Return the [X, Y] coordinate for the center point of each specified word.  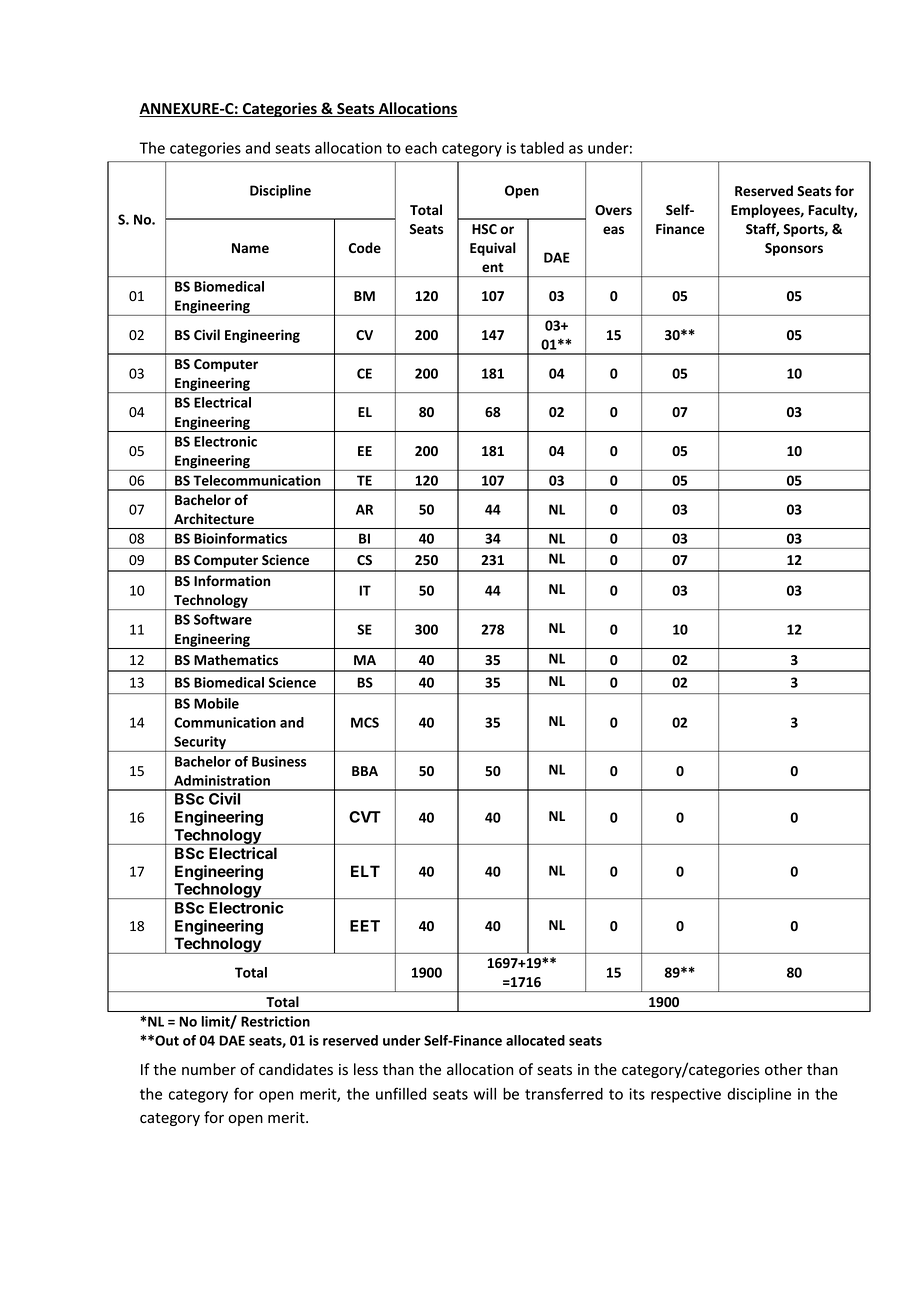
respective [686, 1095]
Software [223, 619]
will [485, 1094]
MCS [365, 722]
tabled [542, 148]
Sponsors [794, 249]
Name [250, 248]
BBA [365, 771]
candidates [296, 1069]
